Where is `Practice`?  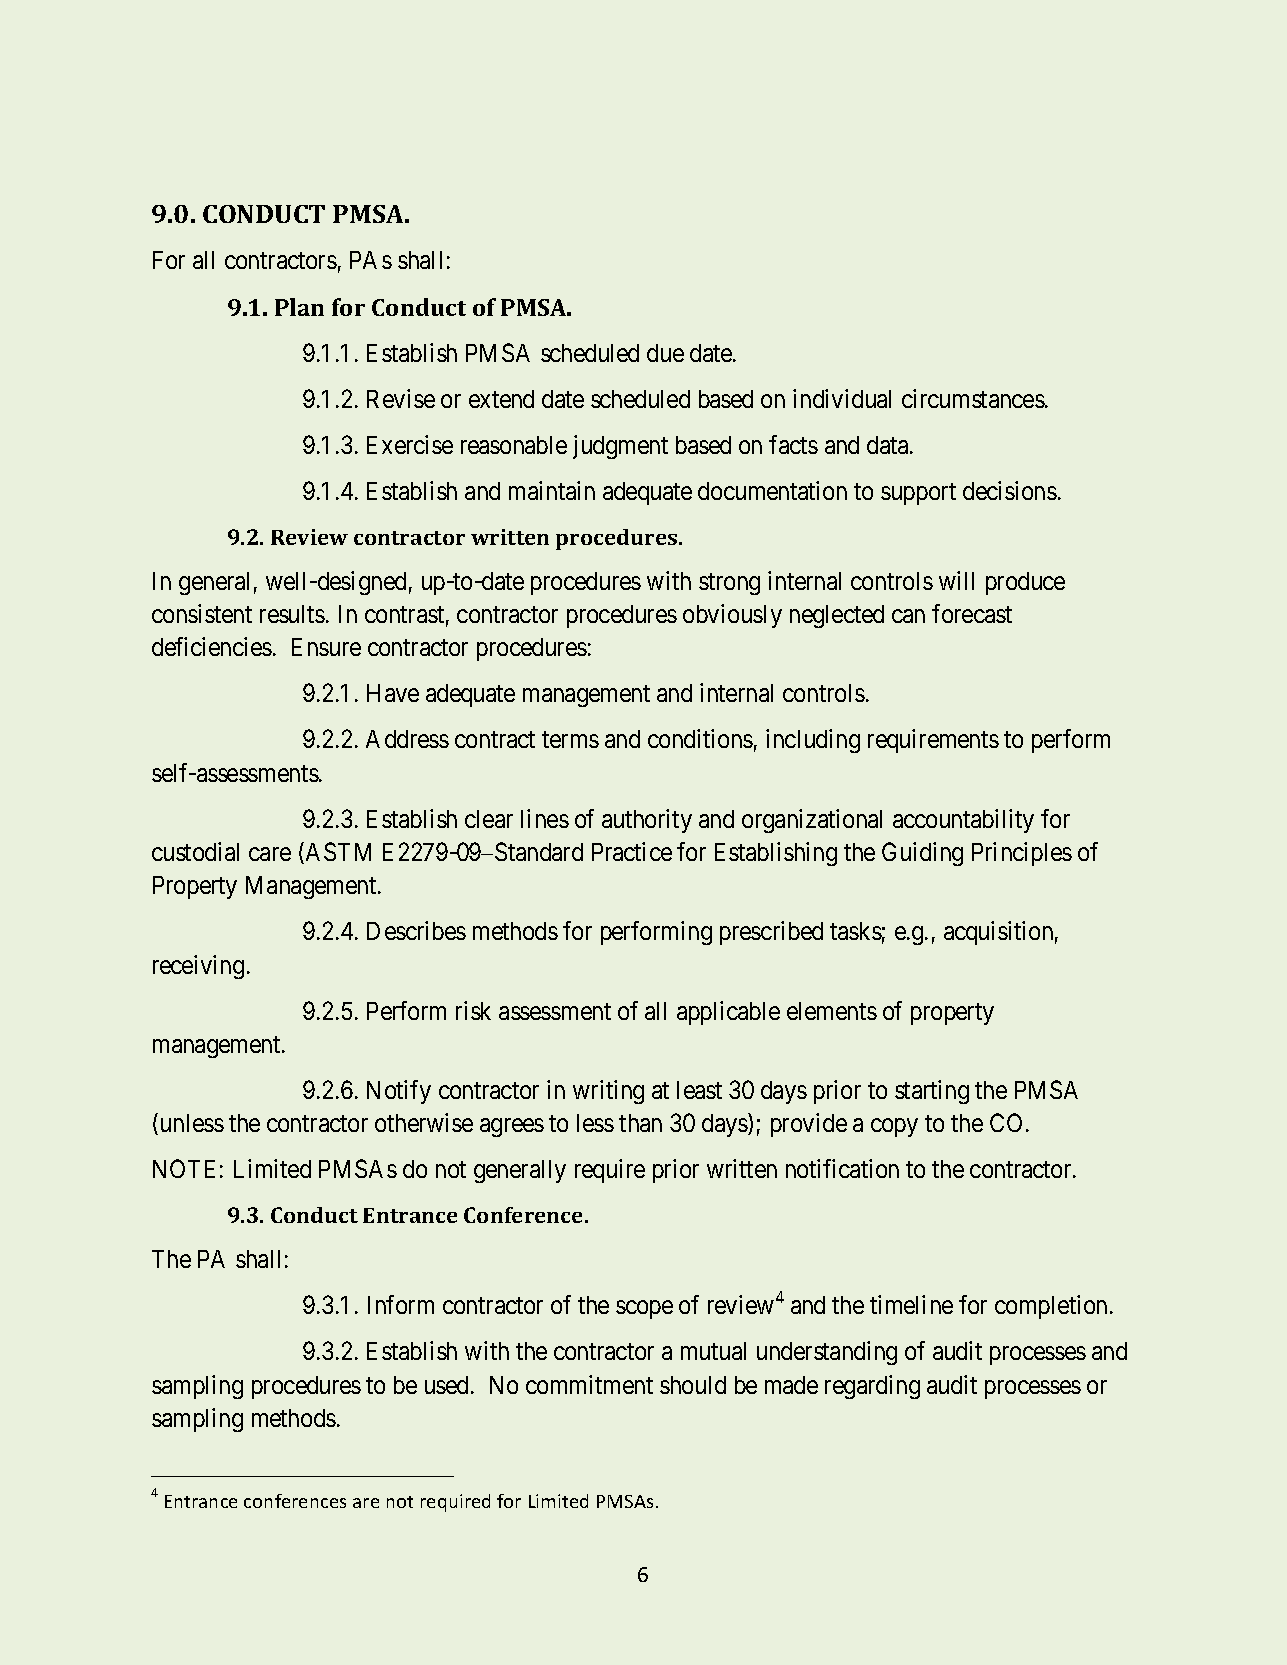 Practice is located at coordinates (632, 851).
